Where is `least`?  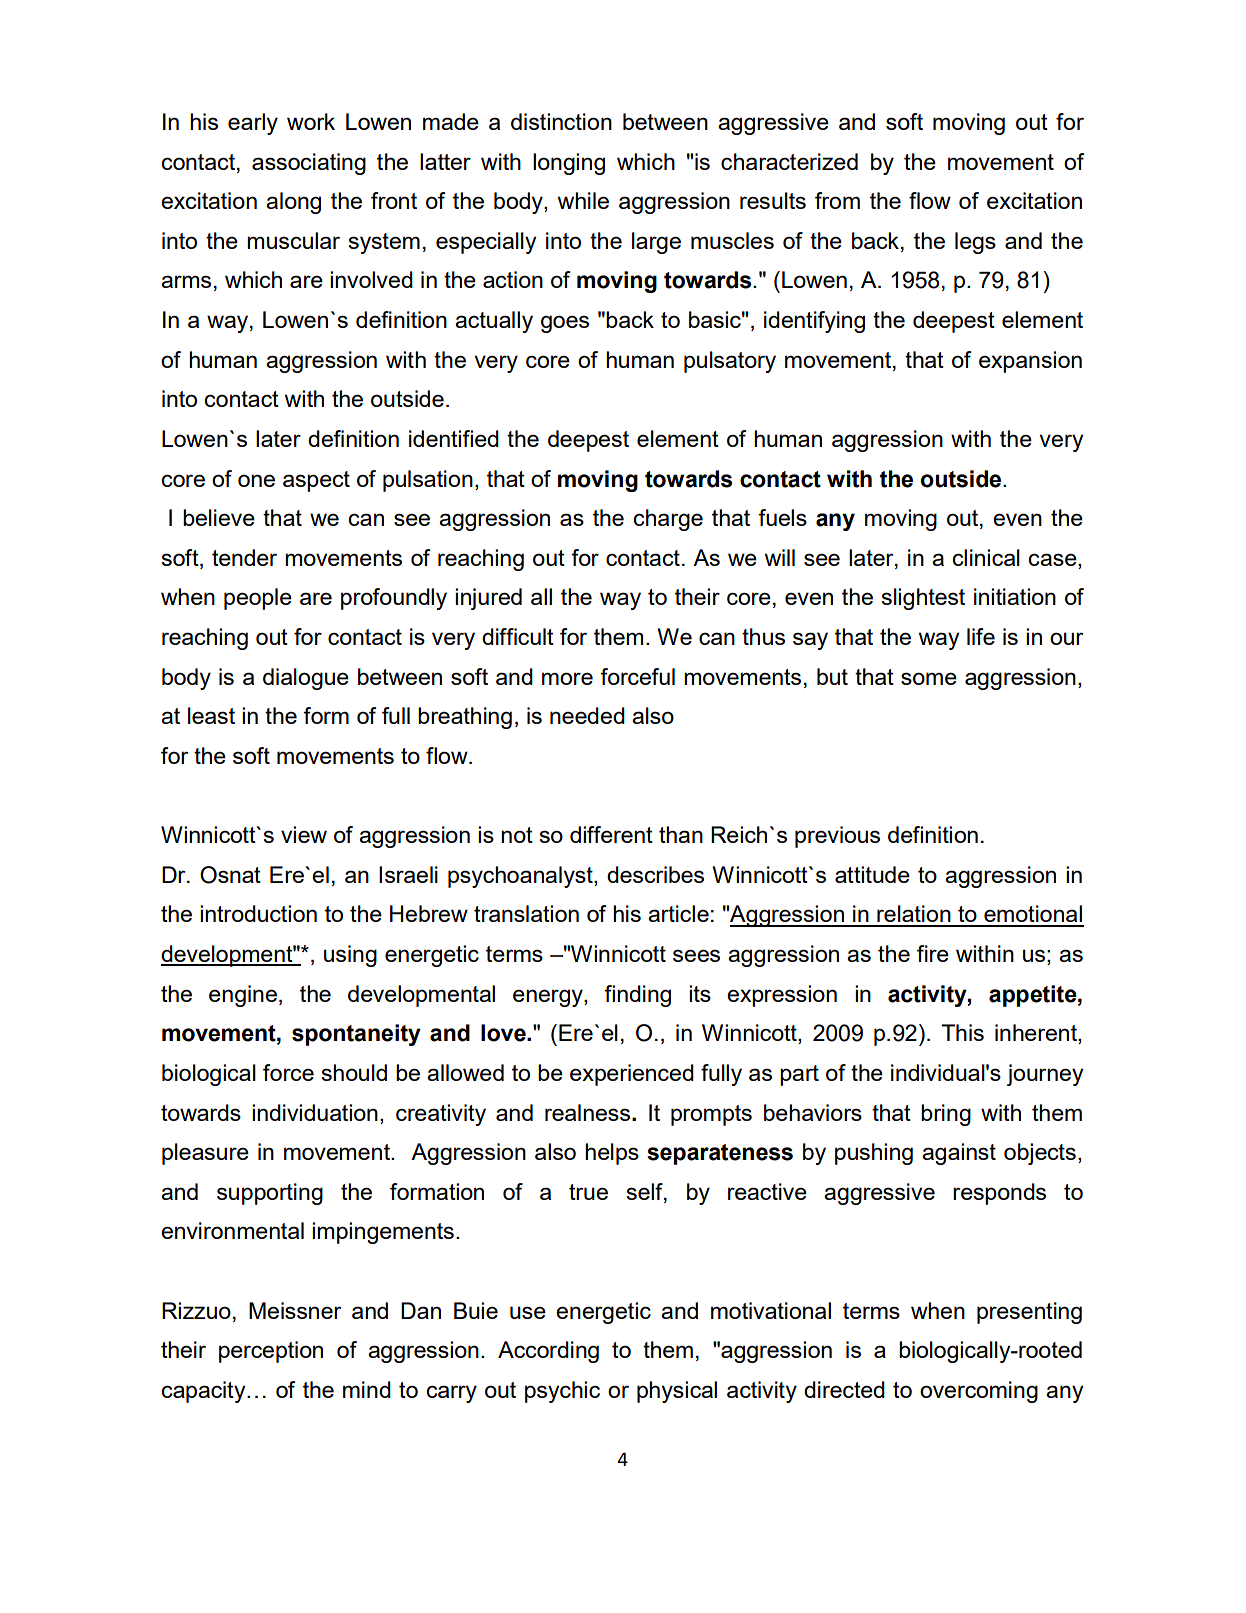
least is located at coordinates (211, 715).
